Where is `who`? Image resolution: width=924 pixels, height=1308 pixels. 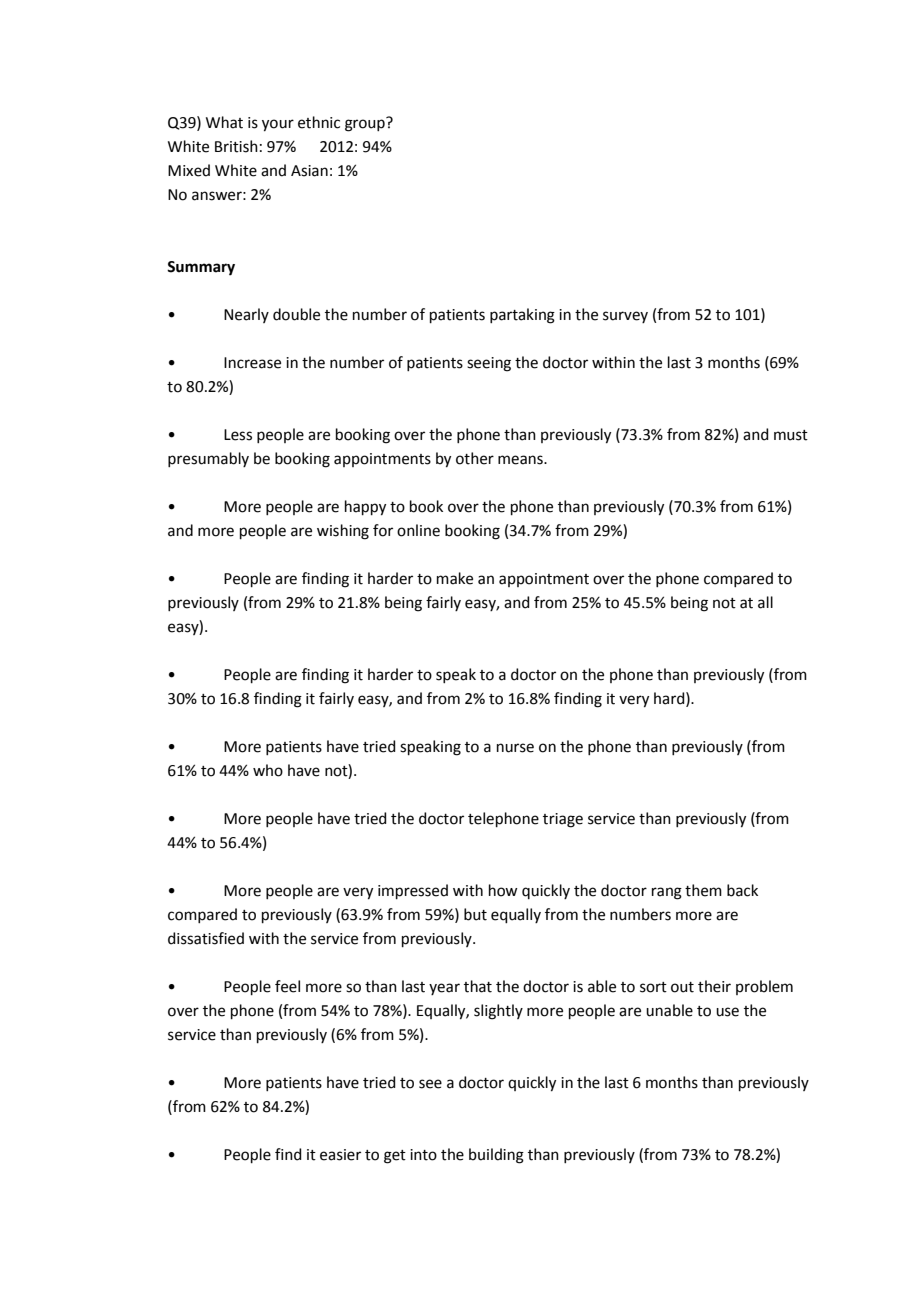 who is located at coordinates (268, 770).
